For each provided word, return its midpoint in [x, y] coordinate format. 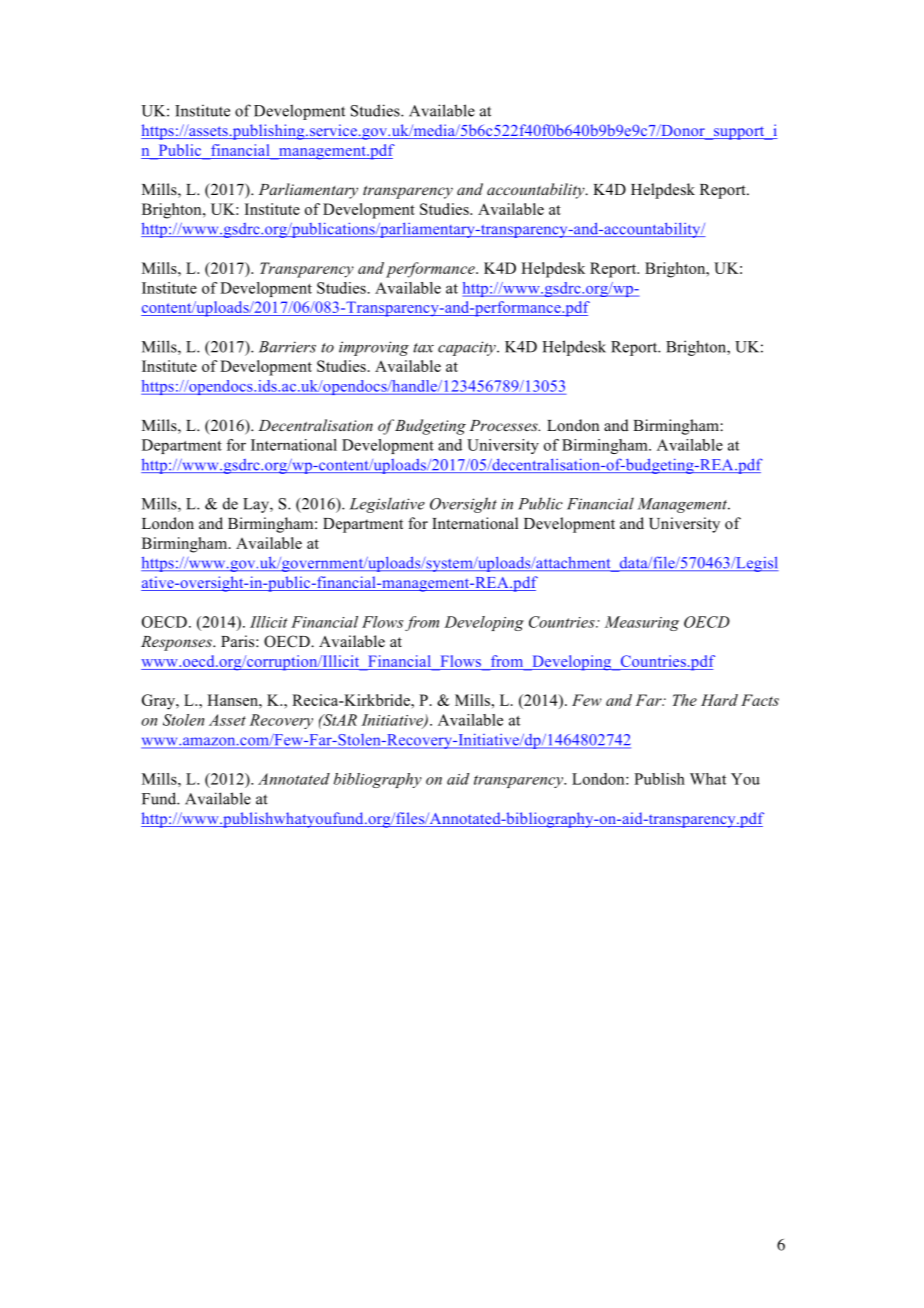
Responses [177, 643]
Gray [160, 702]
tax [423, 348]
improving [374, 348]
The [685, 700]
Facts [760, 700]
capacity [468, 348]
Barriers [287, 347]
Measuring [642, 623]
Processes [504, 425]
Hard [719, 700]
